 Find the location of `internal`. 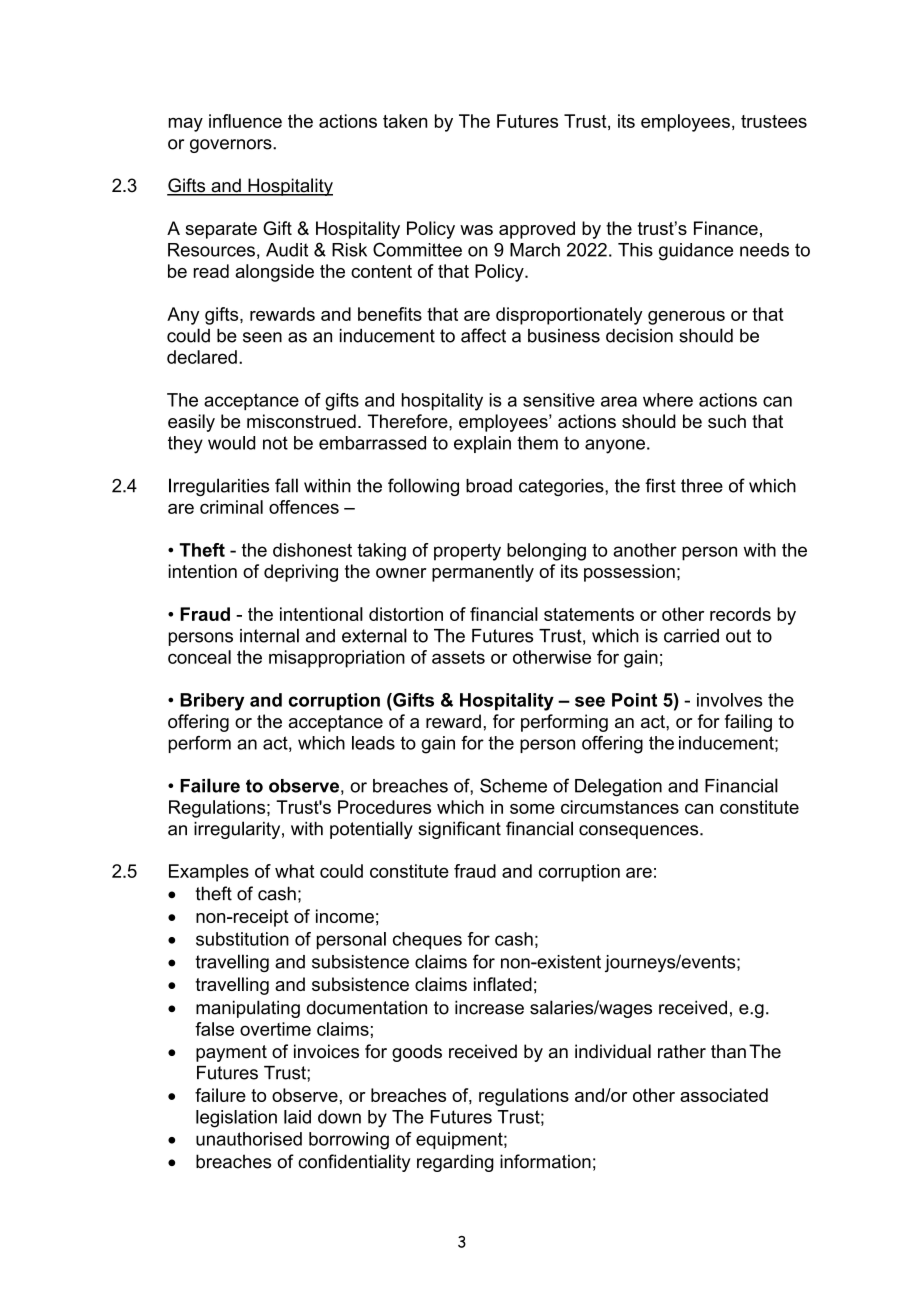

internal is located at coordinates (269, 635).
